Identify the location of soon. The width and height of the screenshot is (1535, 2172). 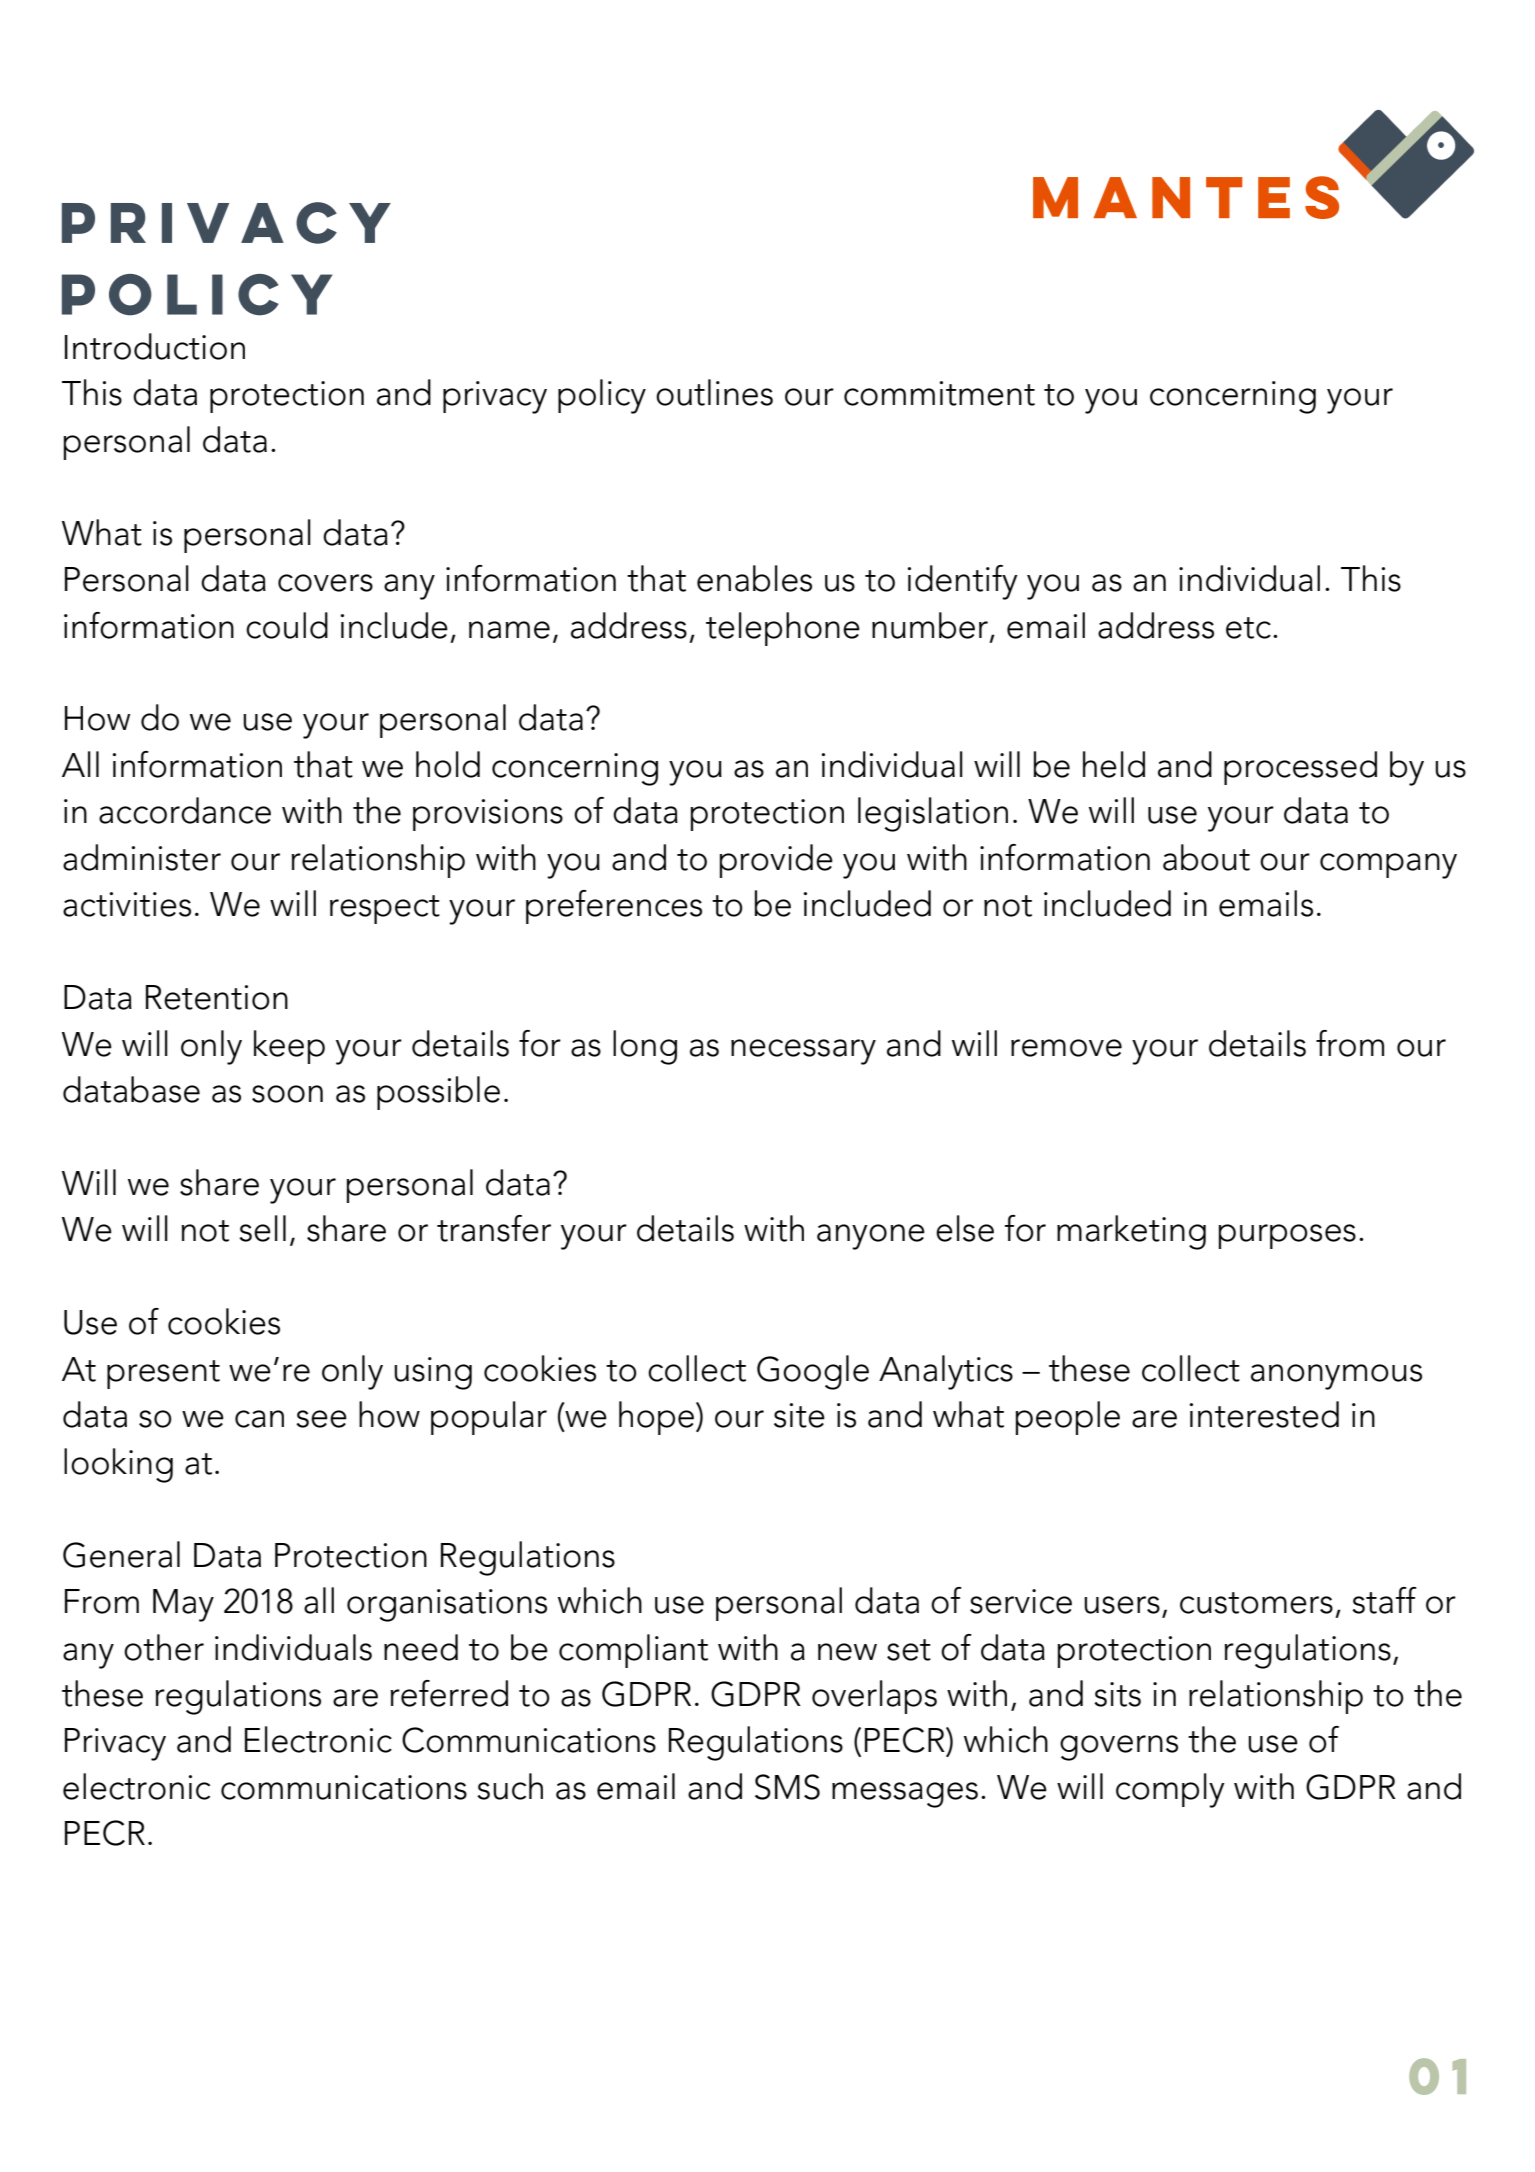
(287, 1094).
